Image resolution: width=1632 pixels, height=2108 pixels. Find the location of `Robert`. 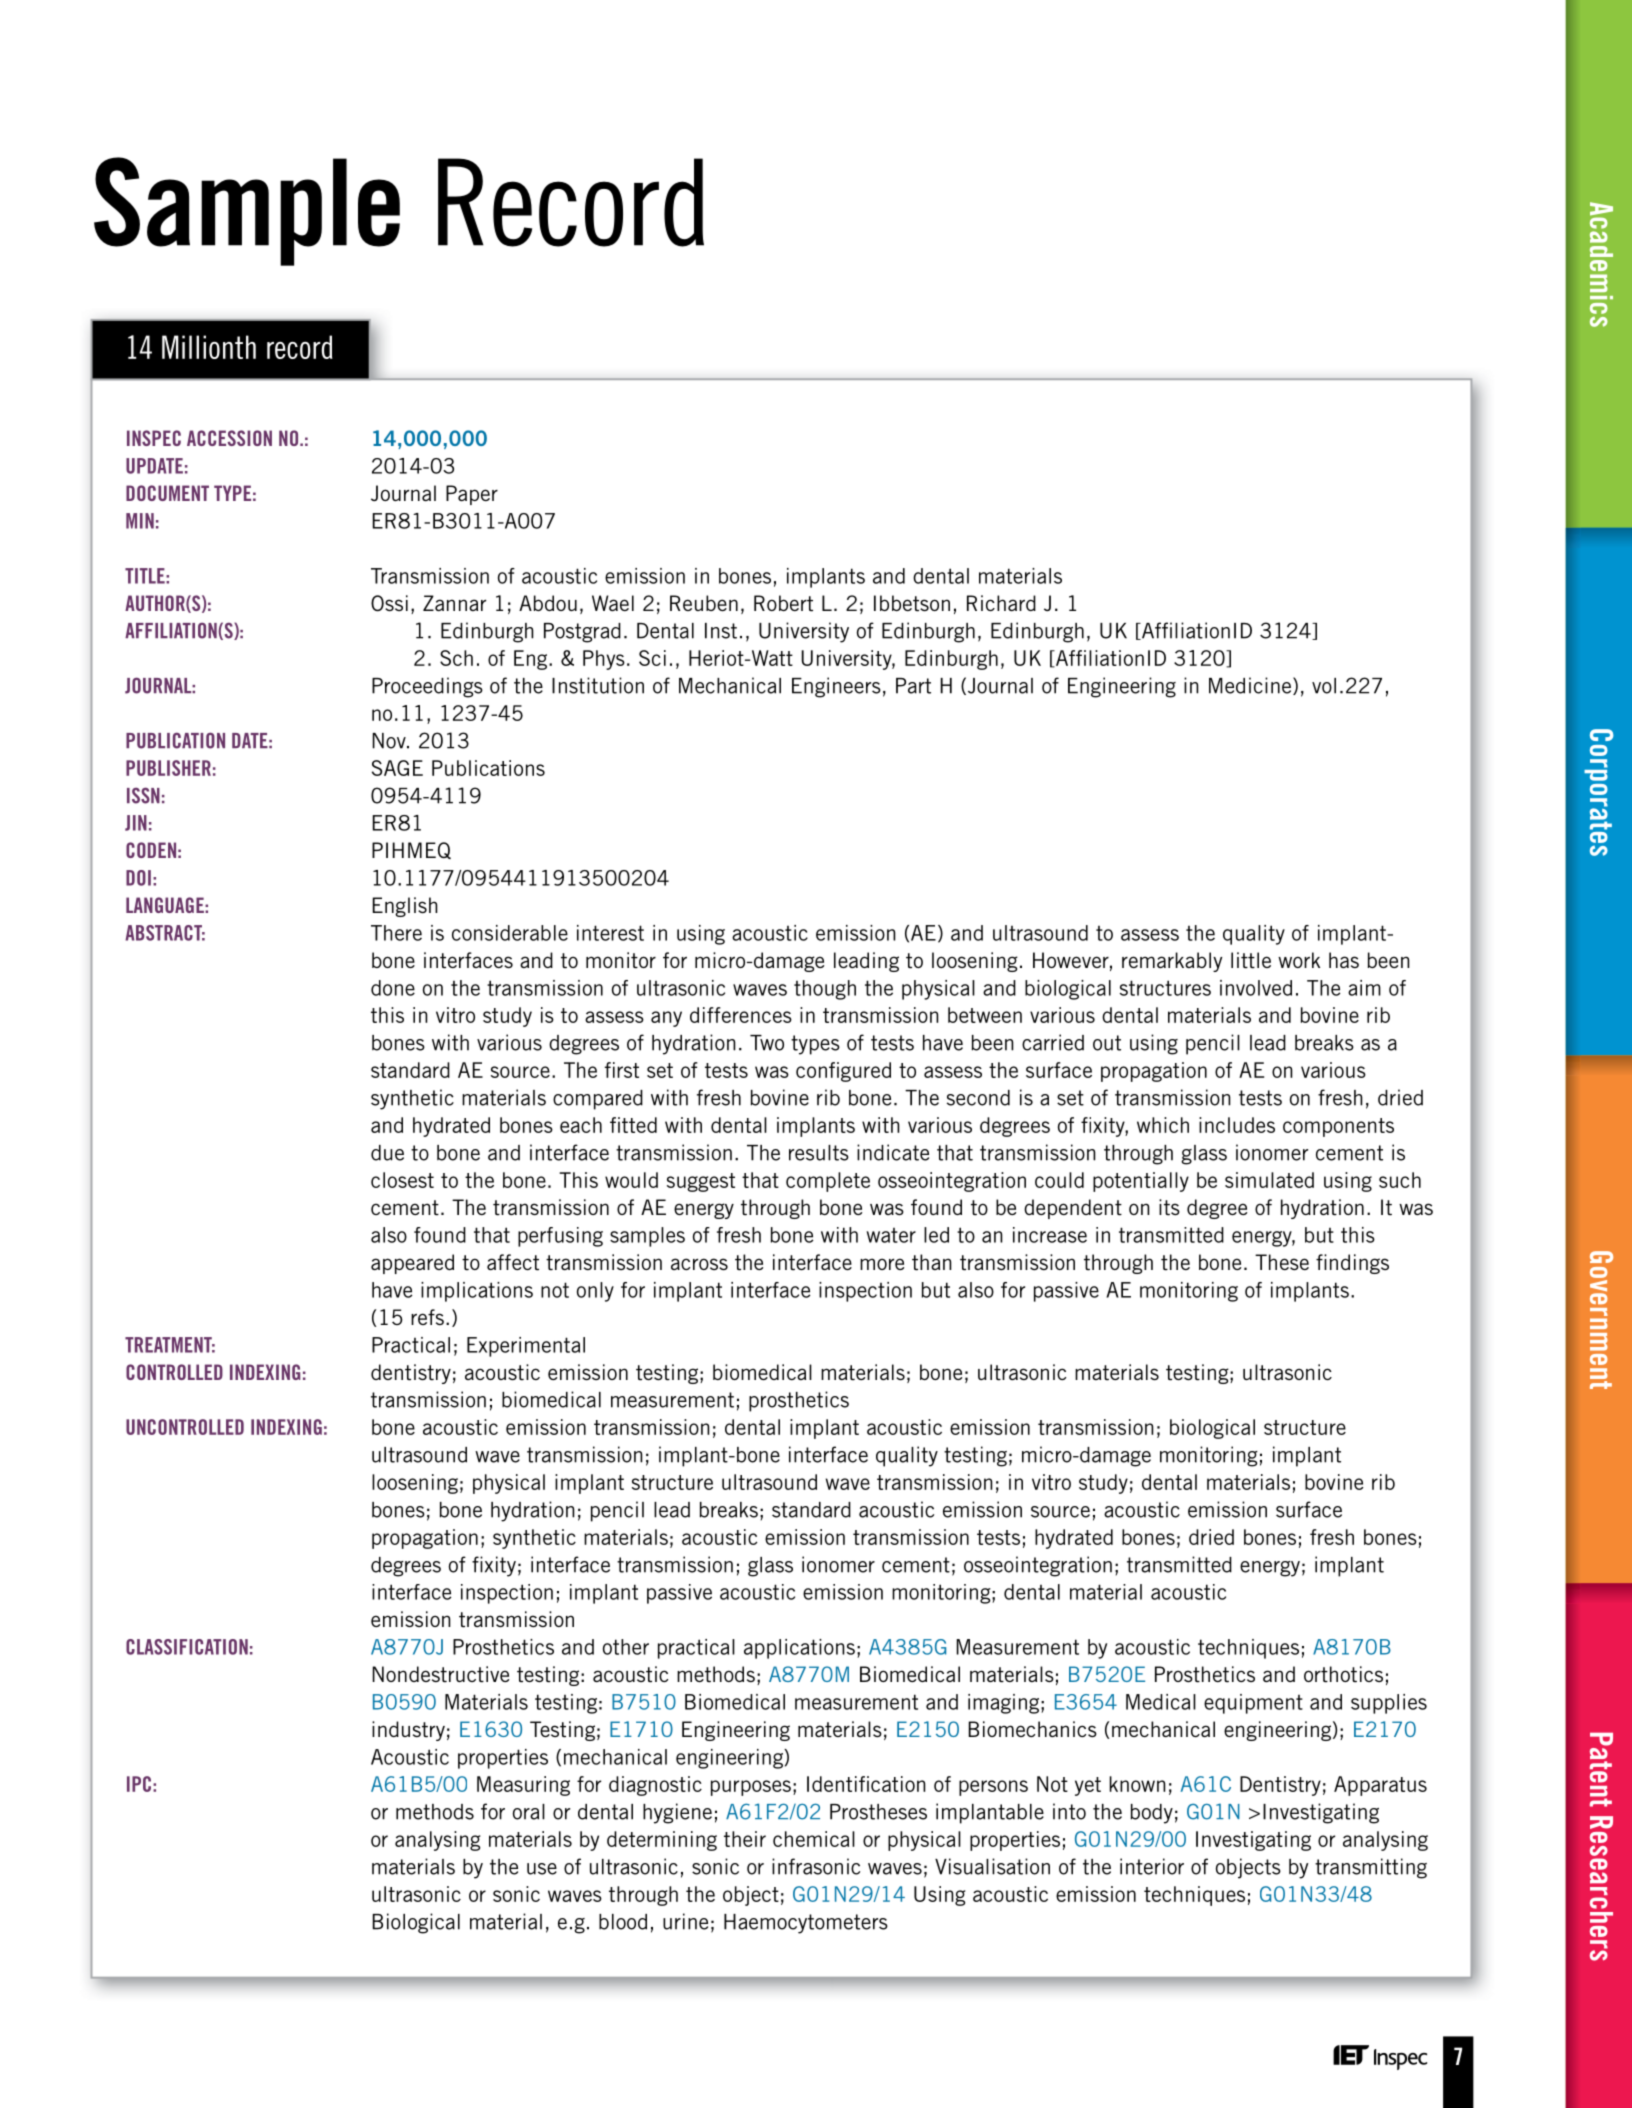

Robert is located at coordinates (783, 603).
